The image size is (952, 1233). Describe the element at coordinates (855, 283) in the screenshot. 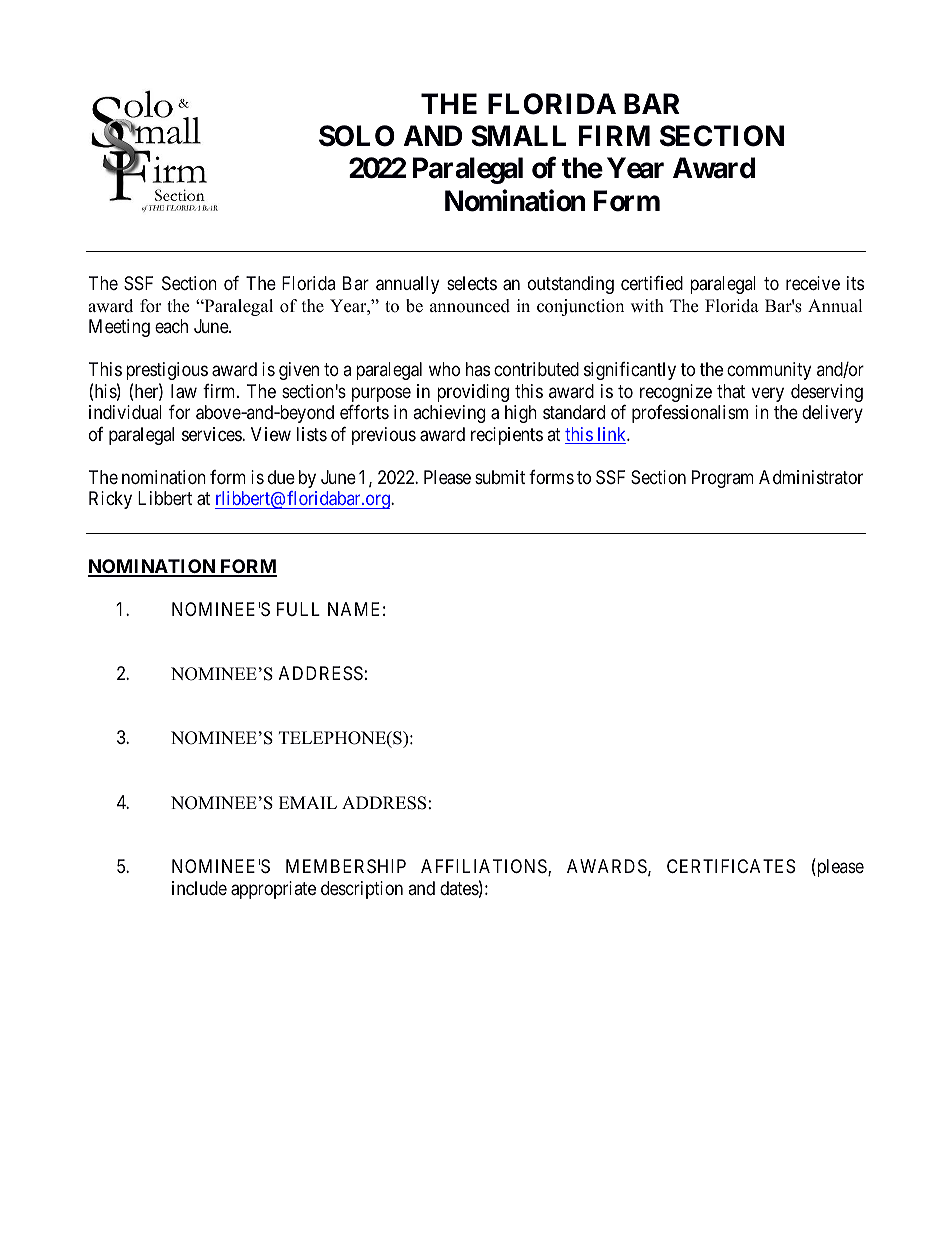

I see `its` at that location.
